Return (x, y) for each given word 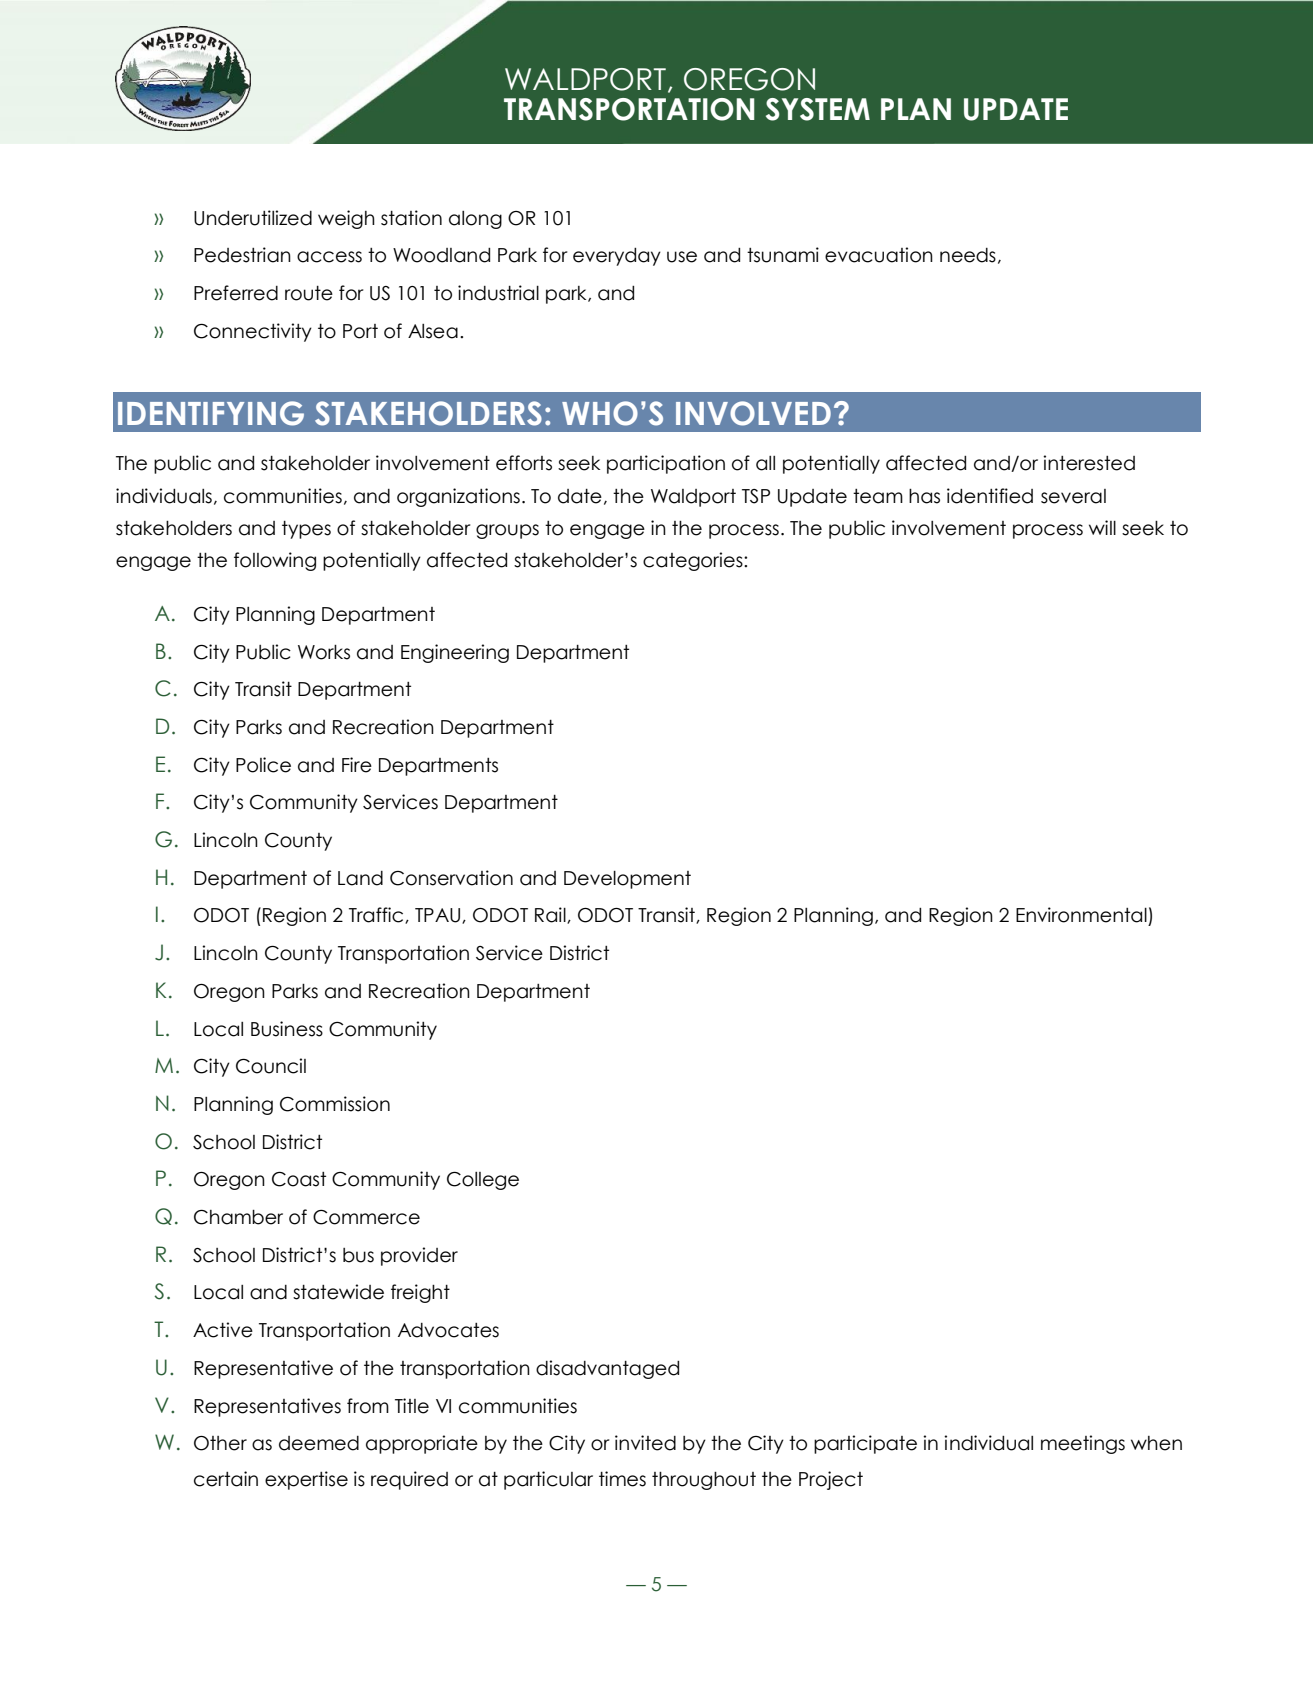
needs (968, 255)
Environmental (1081, 915)
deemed (319, 1443)
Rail (551, 915)
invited (645, 1443)
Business (287, 1029)
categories (694, 561)
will (1102, 527)
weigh (346, 219)
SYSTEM (818, 109)
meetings (1083, 1444)
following (275, 561)
